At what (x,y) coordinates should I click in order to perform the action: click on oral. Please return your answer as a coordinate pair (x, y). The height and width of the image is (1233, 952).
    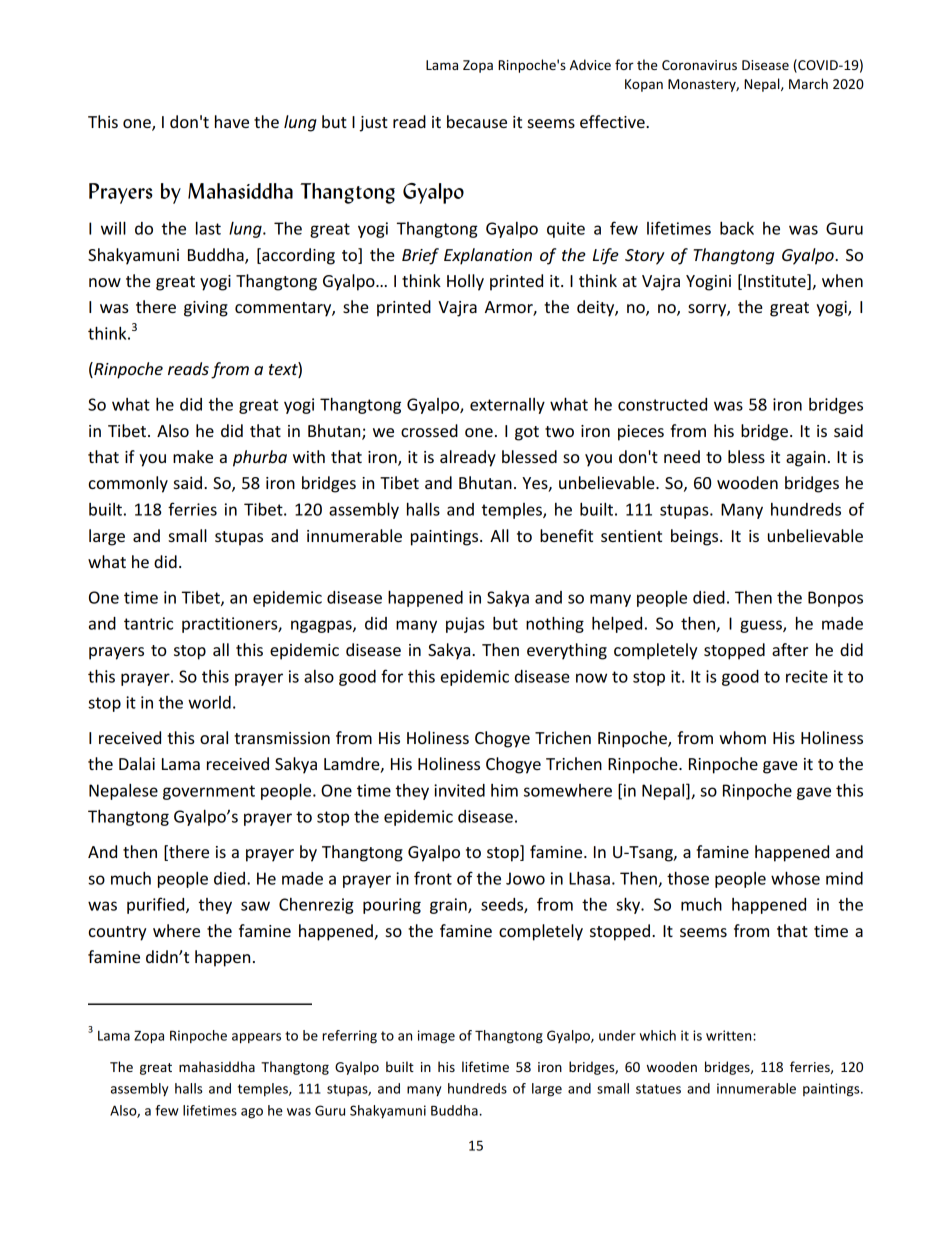
    Looking at the image, I should click on (214, 737).
